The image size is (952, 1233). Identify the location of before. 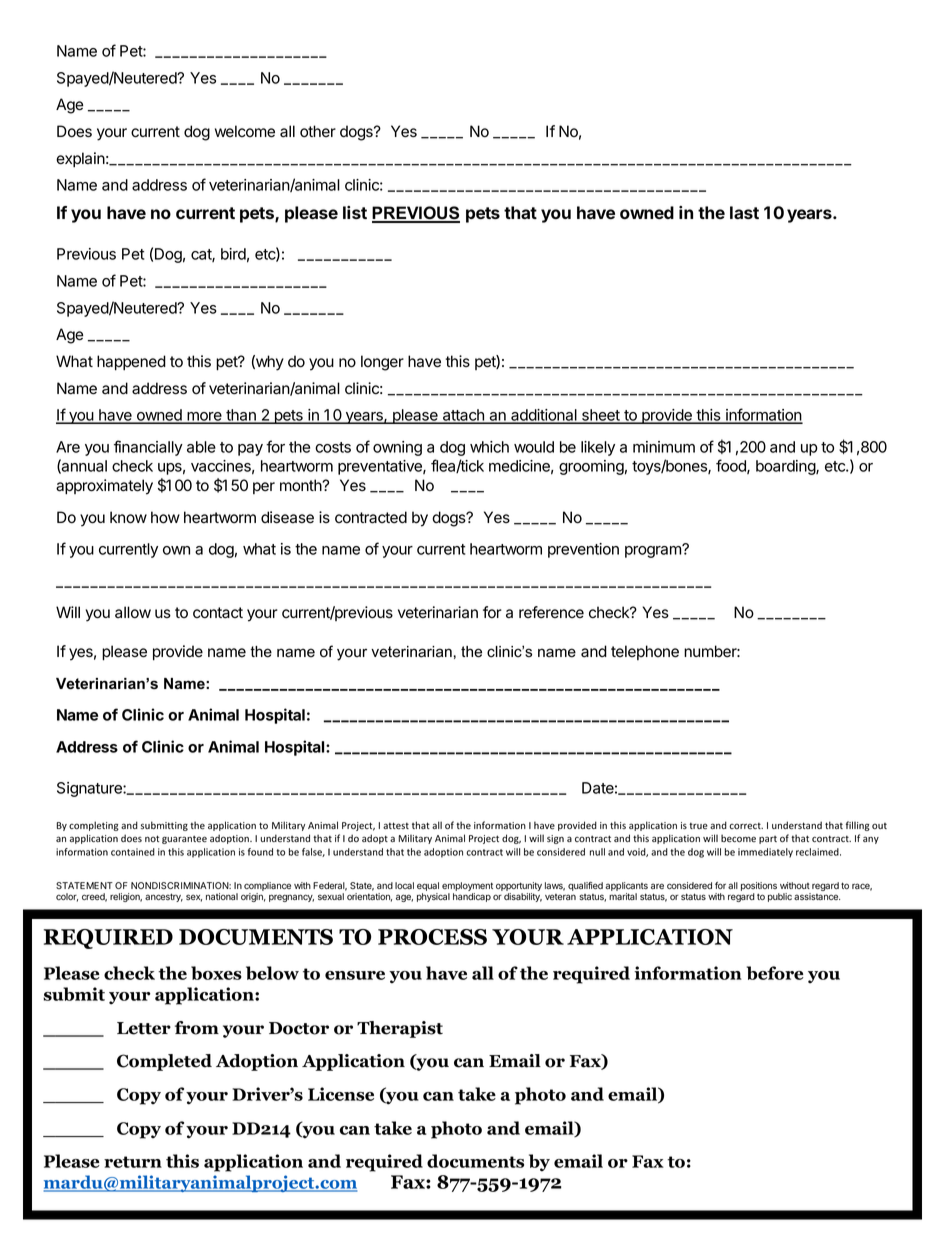
(775, 973).
